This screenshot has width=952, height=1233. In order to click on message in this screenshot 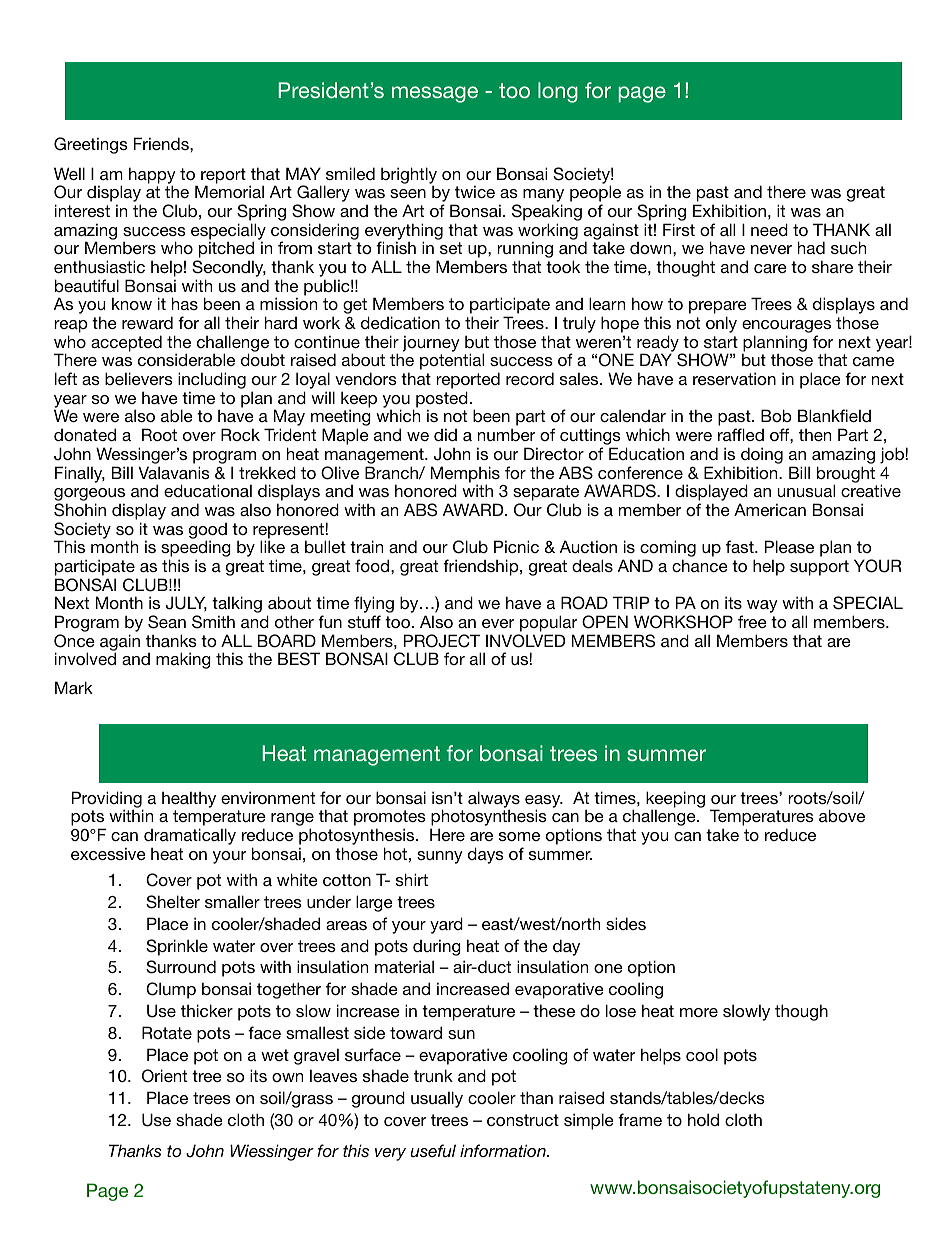, I will do `click(435, 94)`.
